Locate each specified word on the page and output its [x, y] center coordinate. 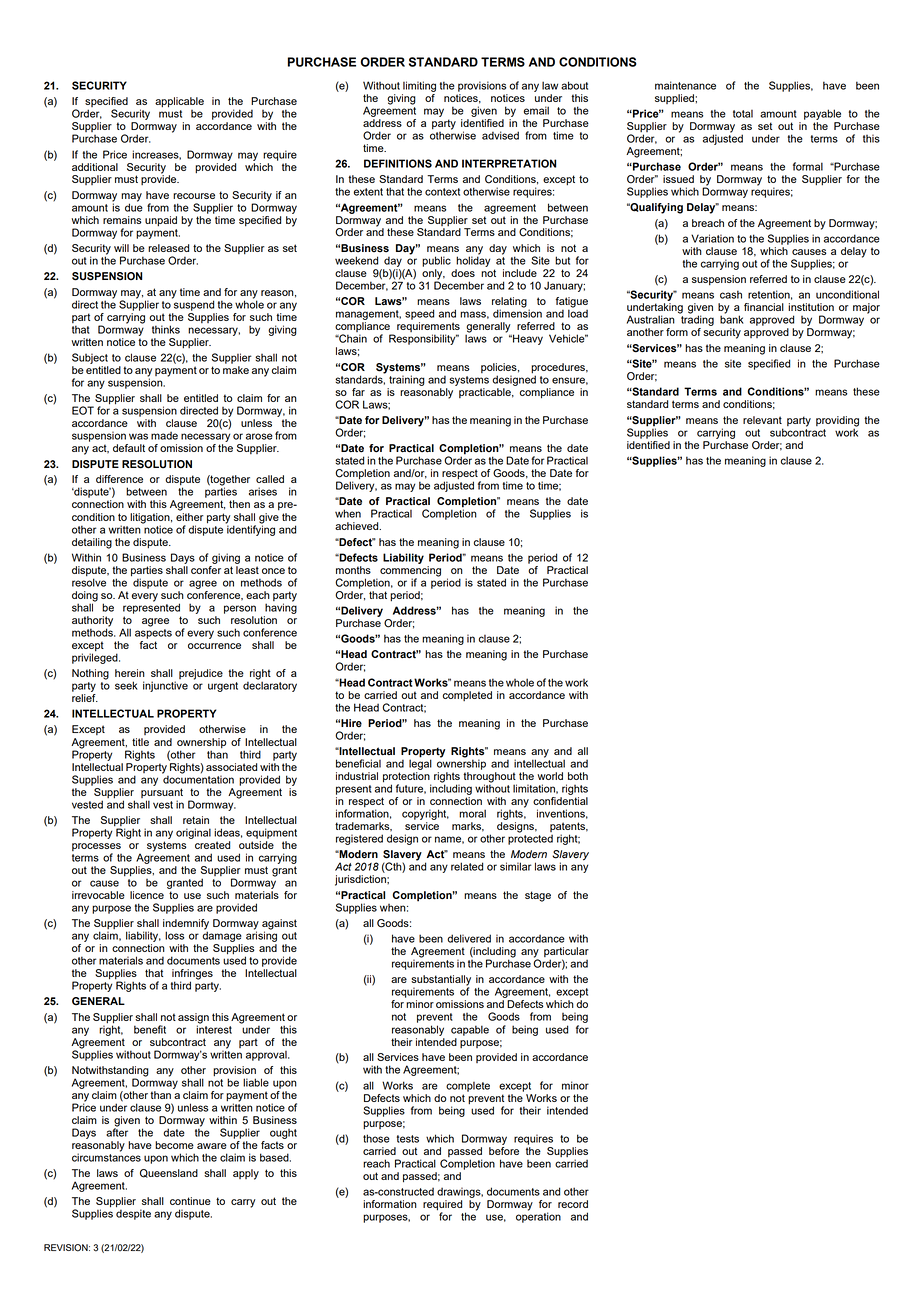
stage [538, 896]
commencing [410, 572]
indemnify [186, 925]
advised [500, 135]
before [504, 1151]
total [743, 114]
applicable [179, 102]
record [573, 1204]
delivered [469, 938]
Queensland [169, 1173]
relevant [762, 420]
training [407, 380]
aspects [153, 632]
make [236, 370]
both [578, 776]
